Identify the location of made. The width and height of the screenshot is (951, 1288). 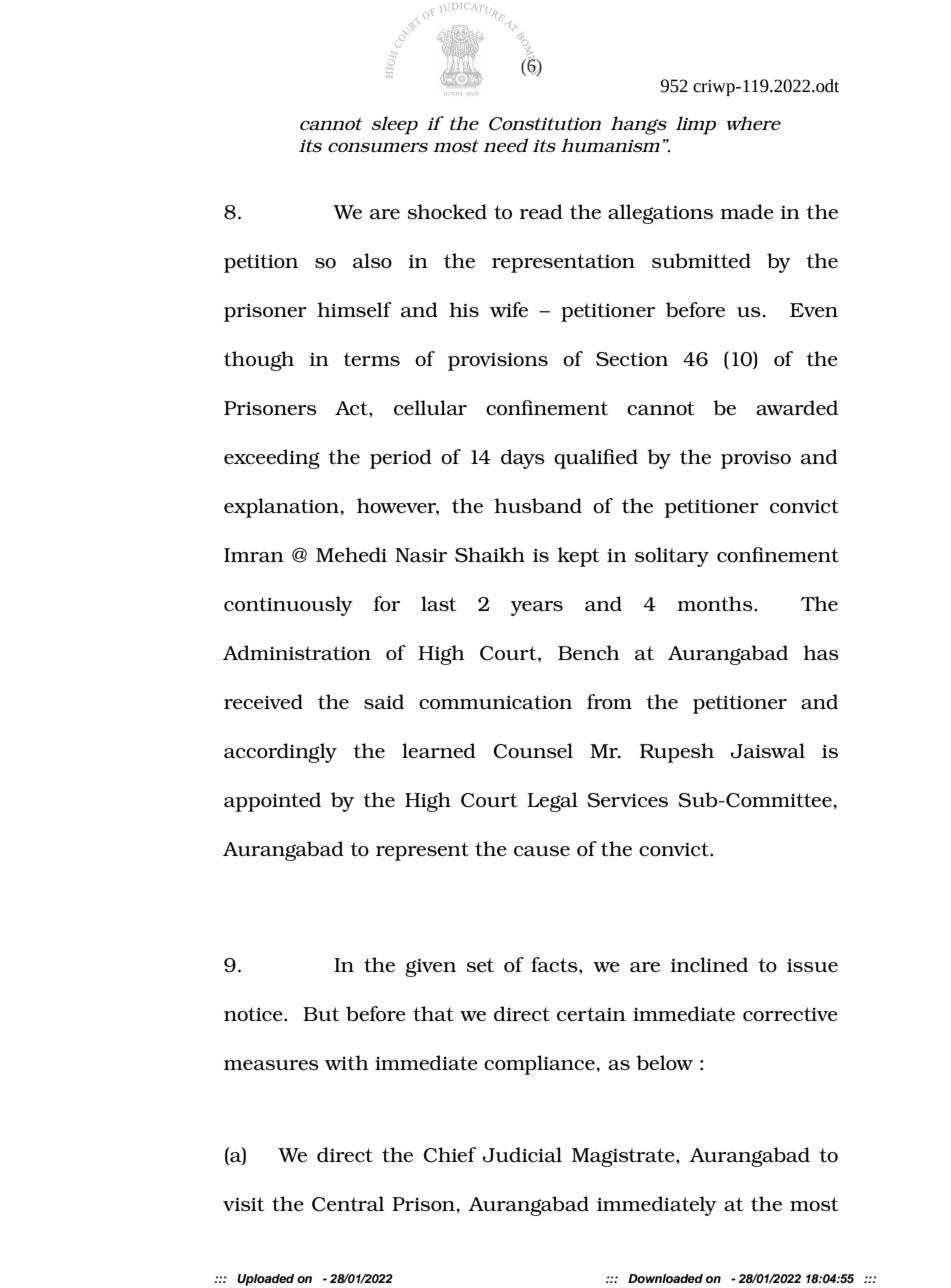
(747, 211).
